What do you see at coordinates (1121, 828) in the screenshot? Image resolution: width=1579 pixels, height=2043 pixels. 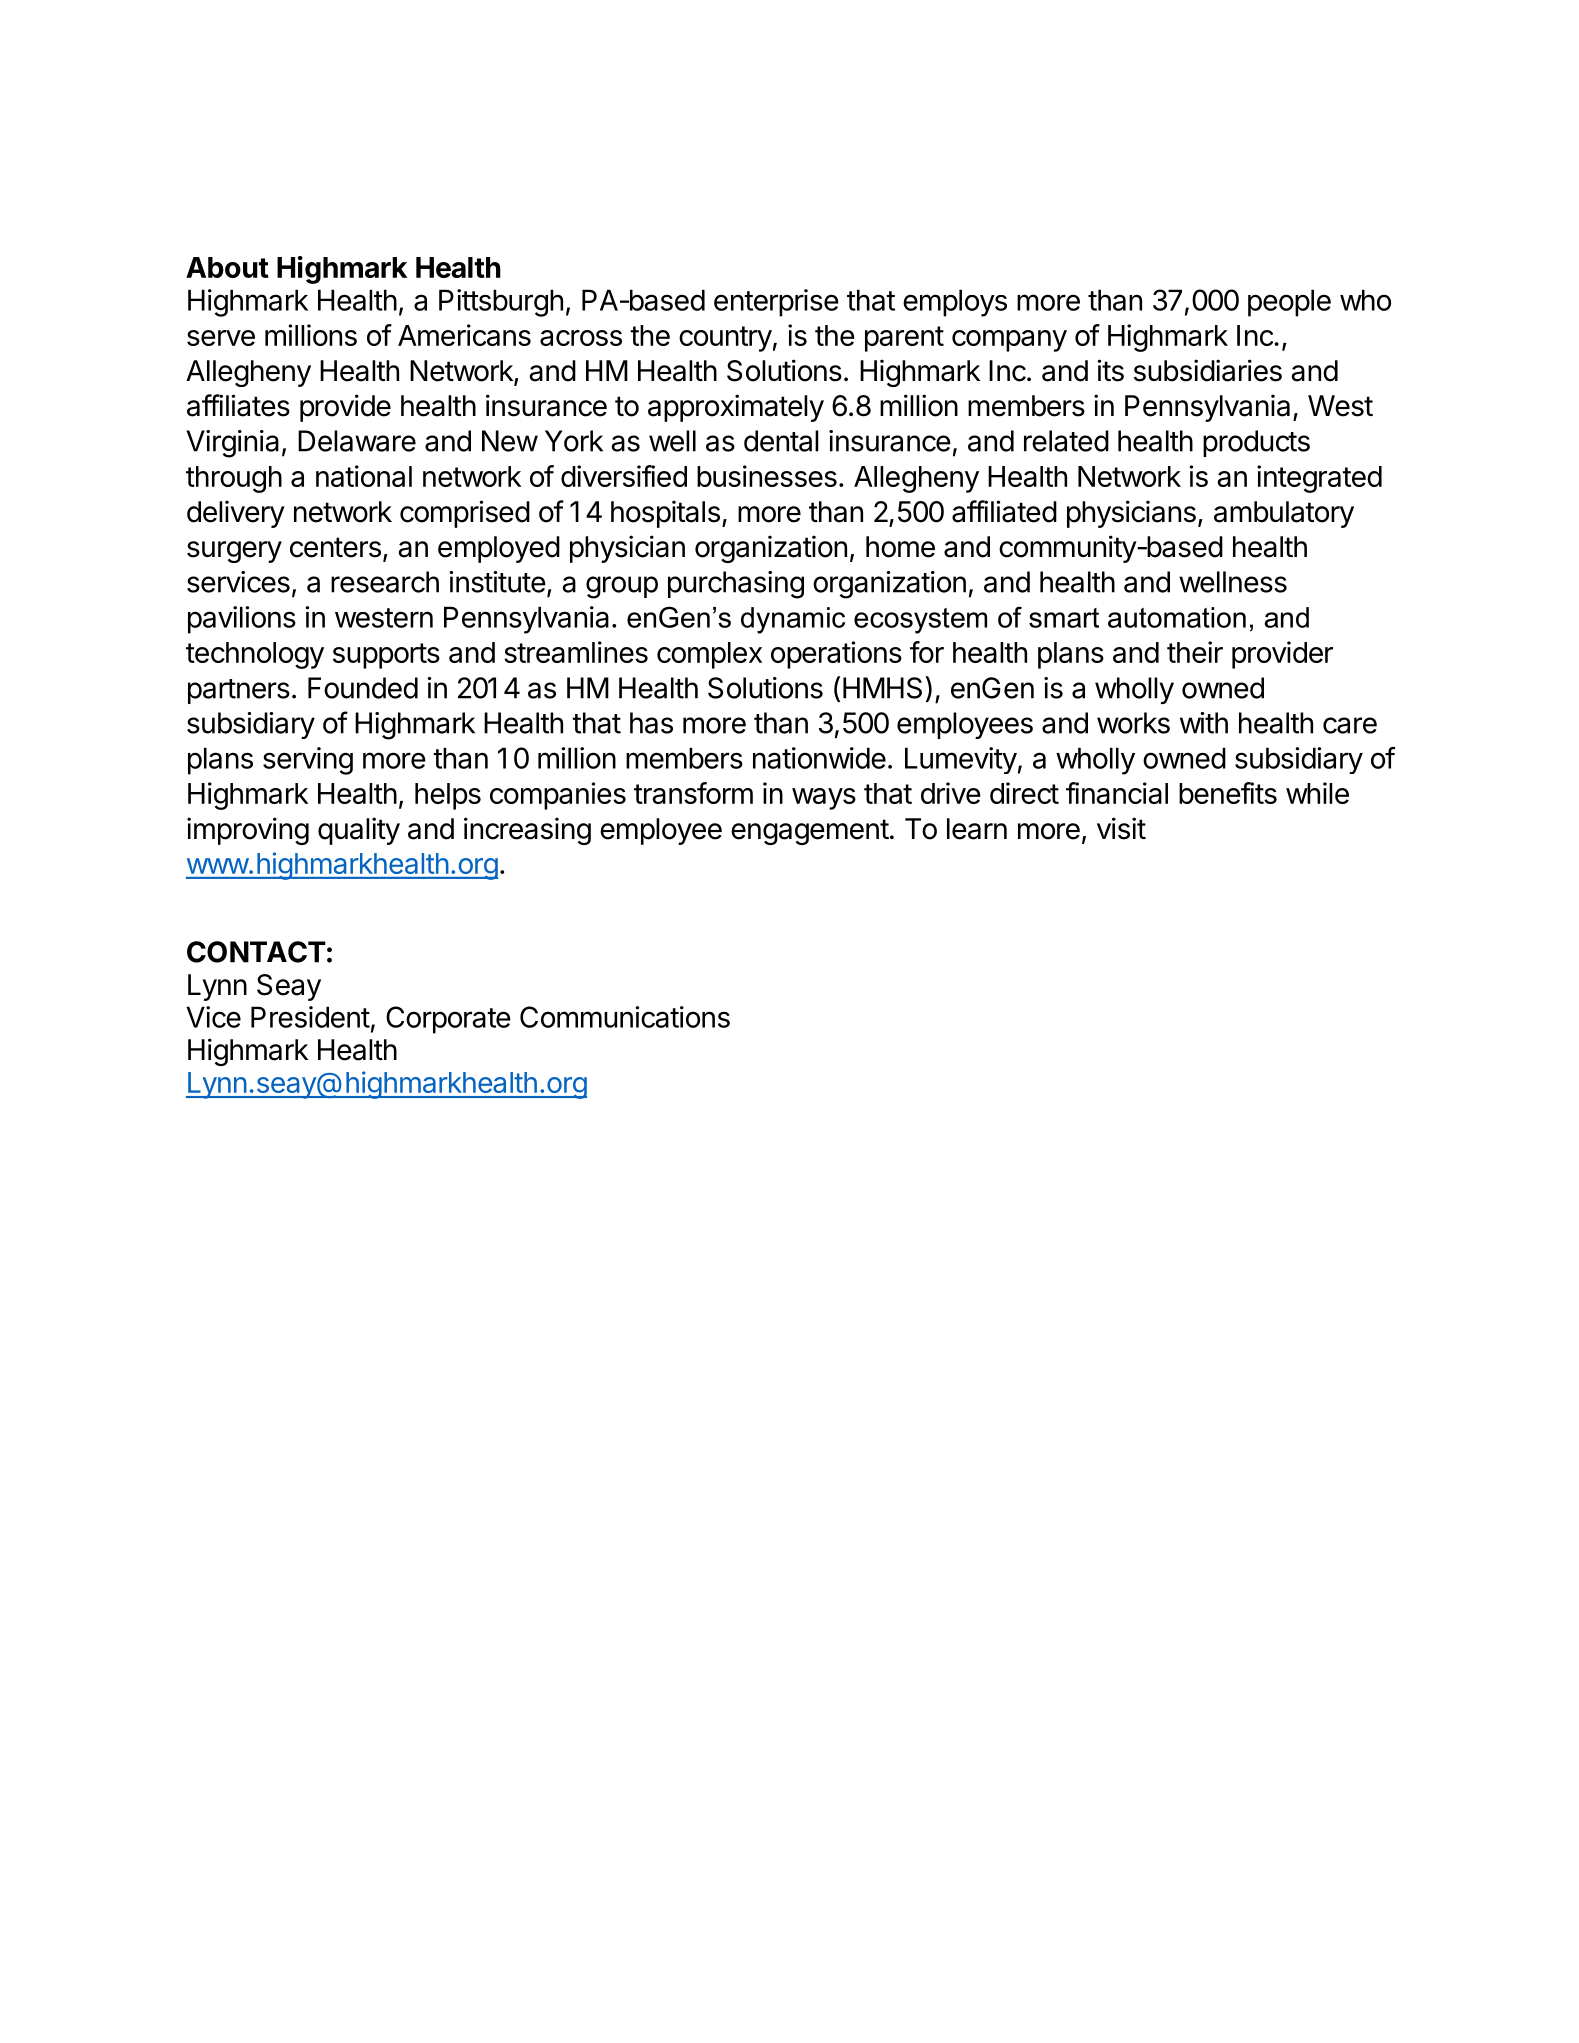 I see `visit` at bounding box center [1121, 828].
